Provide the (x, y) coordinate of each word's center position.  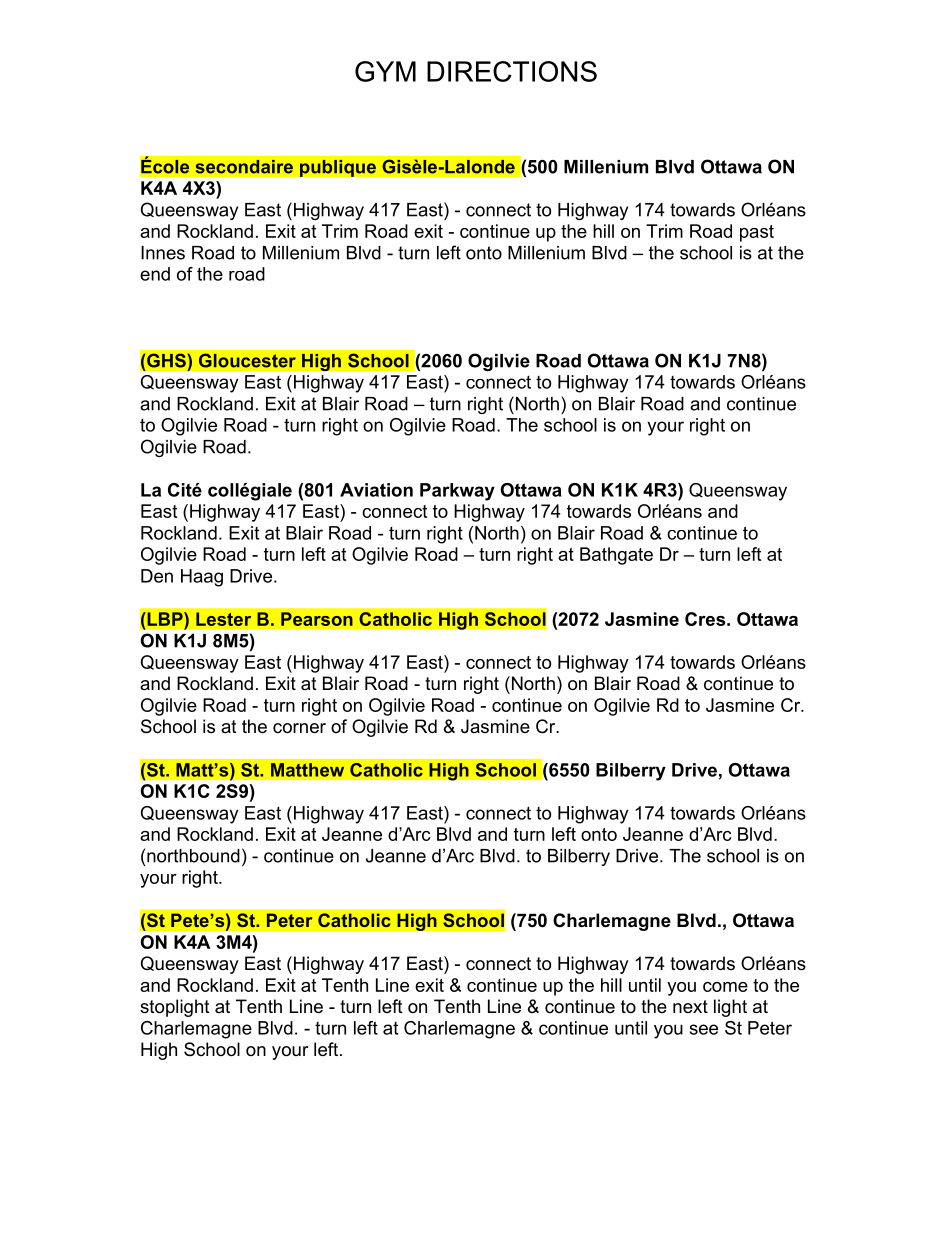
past (757, 233)
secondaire (244, 167)
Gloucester (247, 360)
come (725, 987)
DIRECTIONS (512, 71)
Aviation (376, 490)
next (690, 1006)
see (704, 1029)
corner (299, 728)
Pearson (317, 619)
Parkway (457, 492)
